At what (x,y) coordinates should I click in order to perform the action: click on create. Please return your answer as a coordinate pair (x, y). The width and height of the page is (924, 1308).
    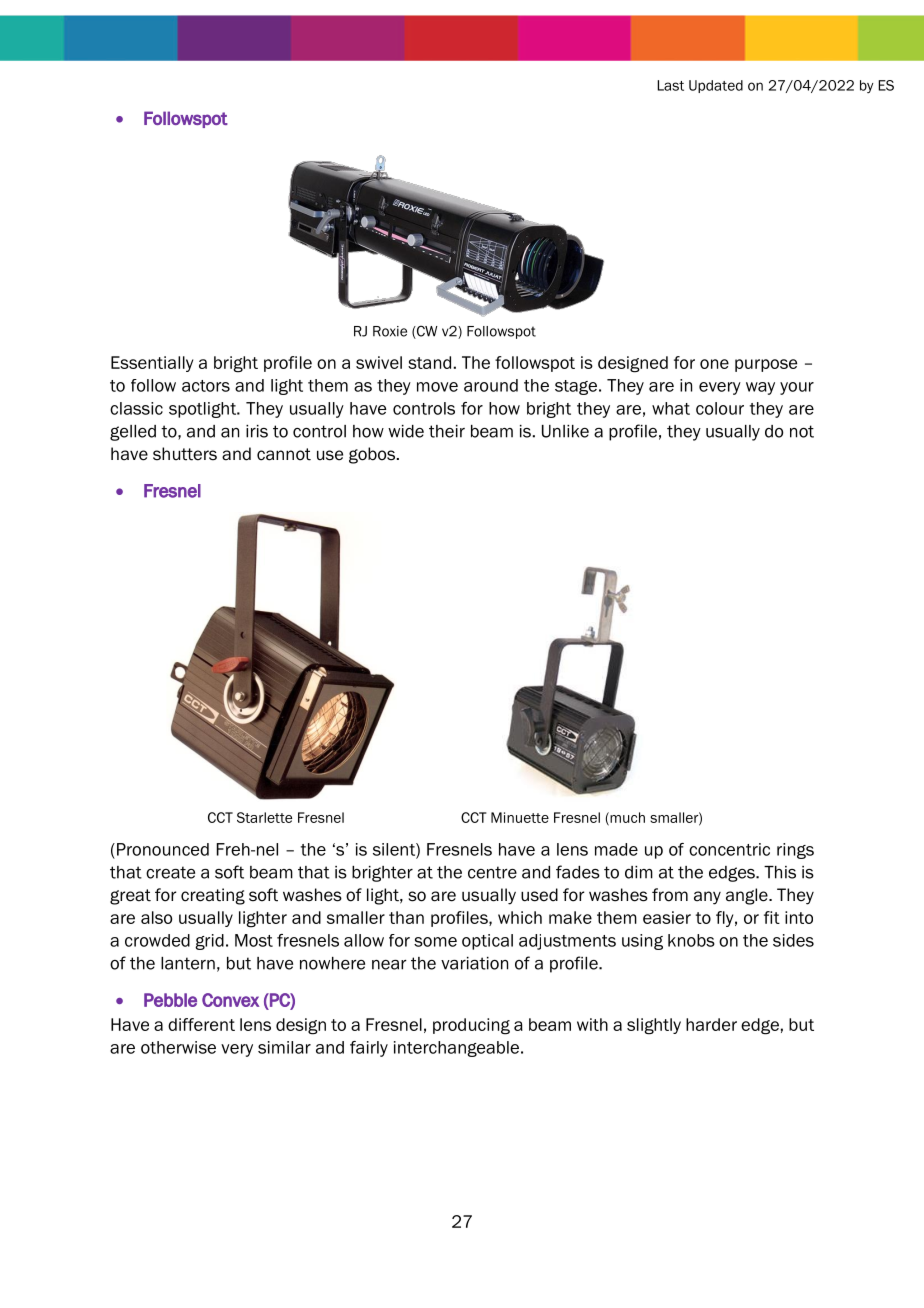
    Looking at the image, I should click on (170, 872).
